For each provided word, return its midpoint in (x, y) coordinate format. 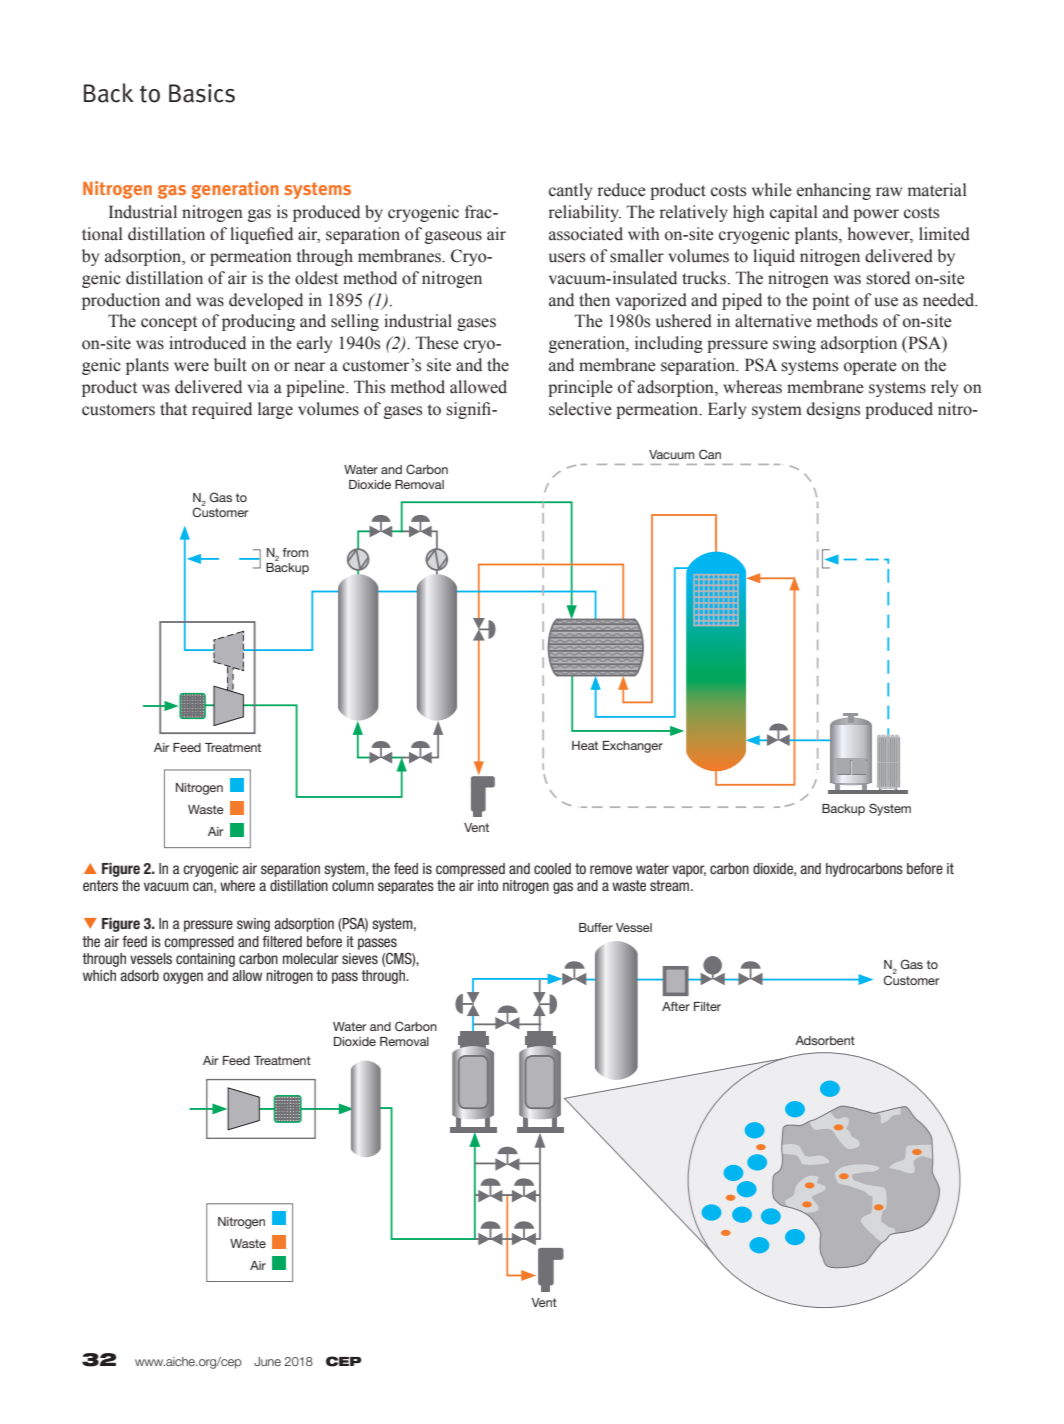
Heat (585, 745)
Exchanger (633, 747)
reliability (584, 213)
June (267, 1361)
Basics (202, 93)
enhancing (834, 191)
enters (100, 885)
